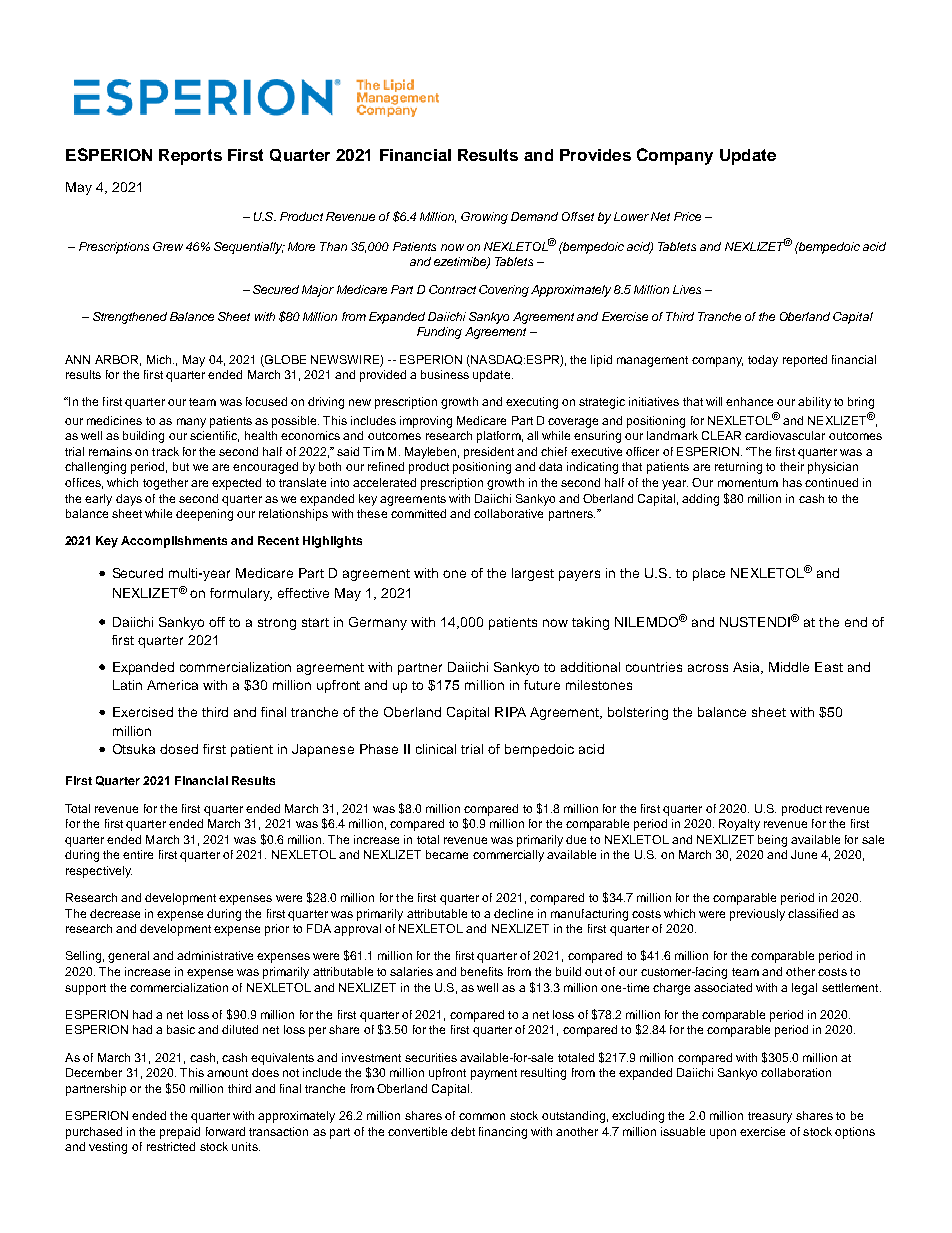 The image size is (952, 1233). What do you see at coordinates (180, 1133) in the page?
I see `prepaid` at bounding box center [180, 1133].
